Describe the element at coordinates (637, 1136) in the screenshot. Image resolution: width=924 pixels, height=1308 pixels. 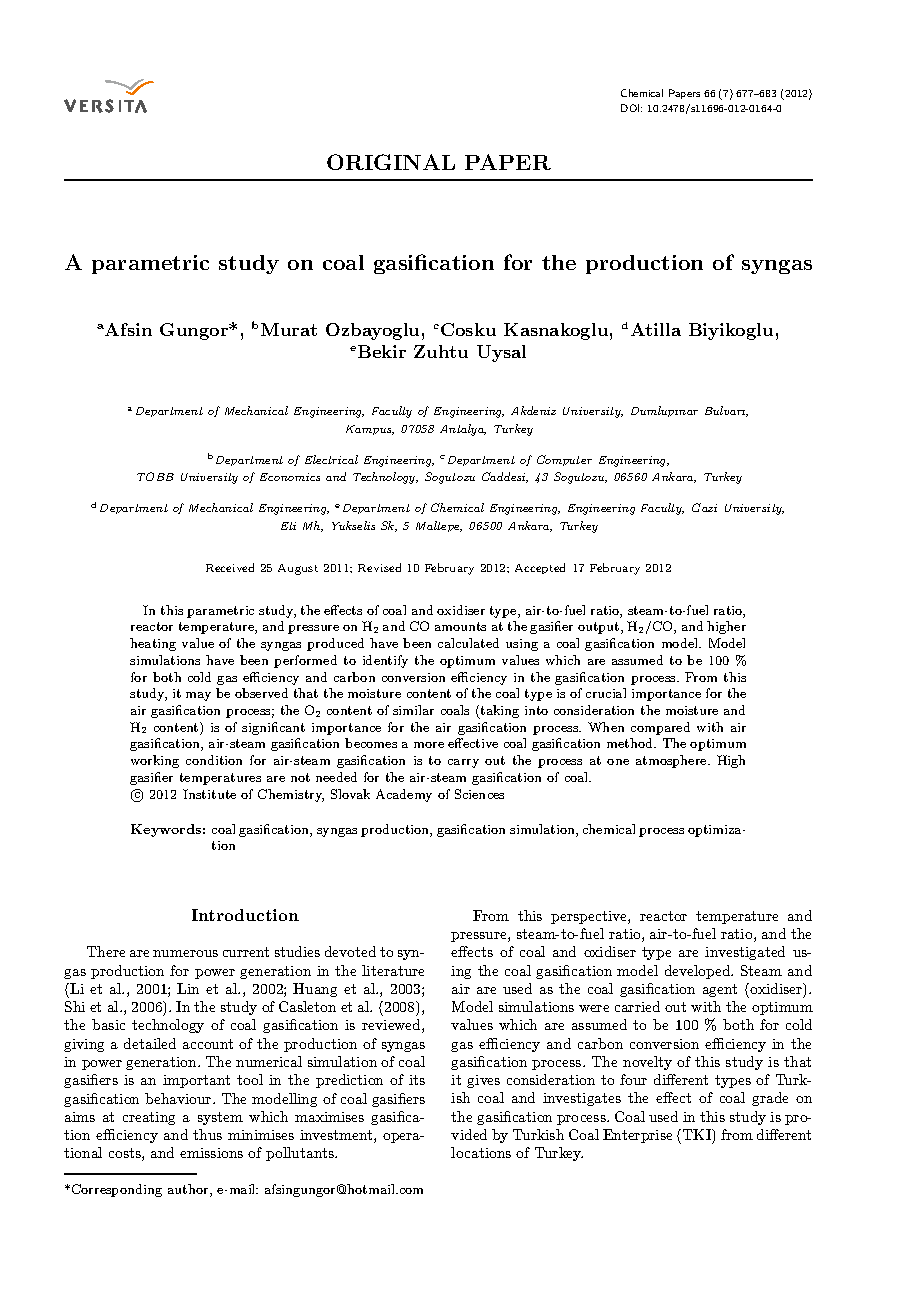
I see `Enterprise` at that location.
